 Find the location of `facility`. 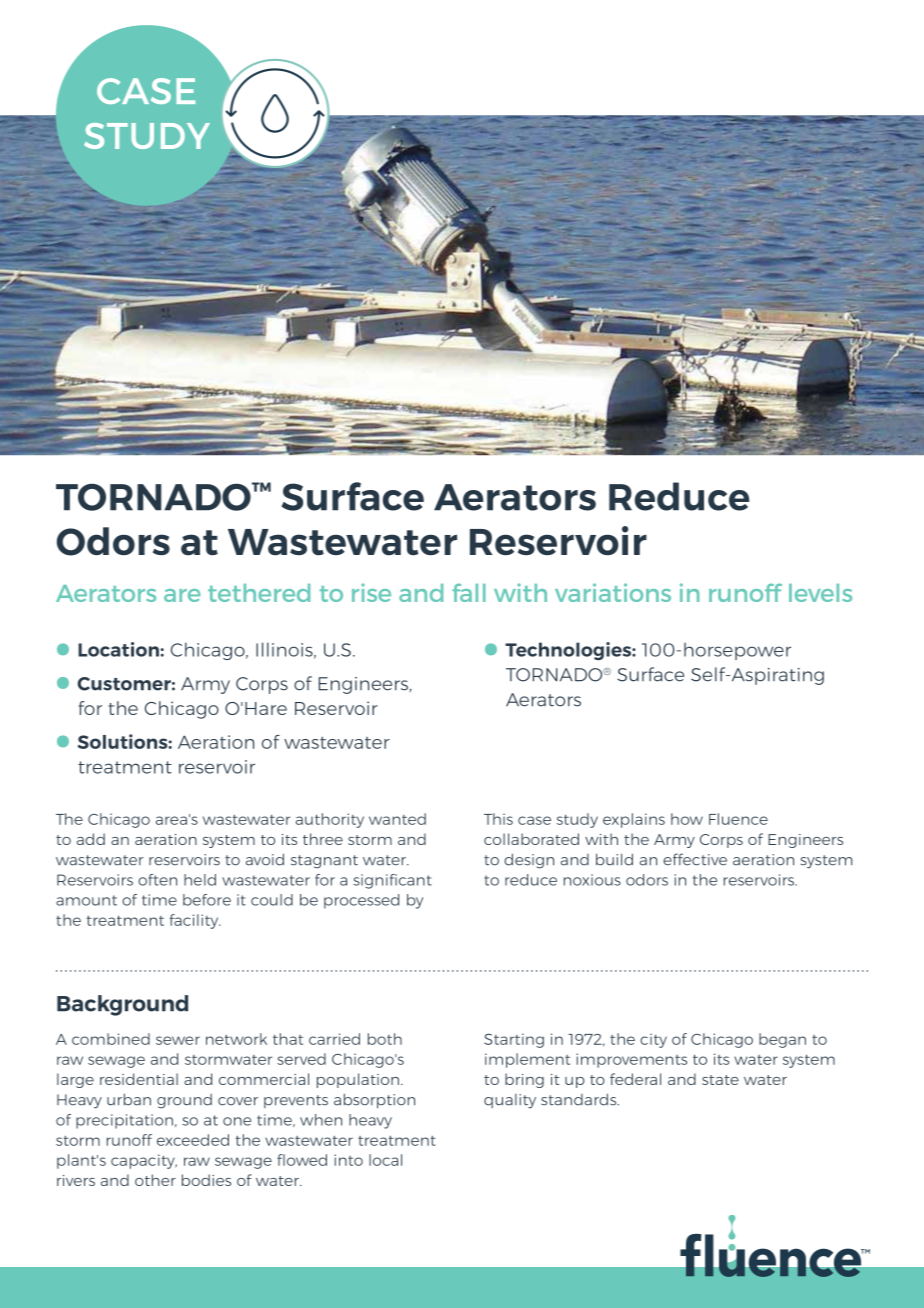

facility is located at coordinates (195, 921).
